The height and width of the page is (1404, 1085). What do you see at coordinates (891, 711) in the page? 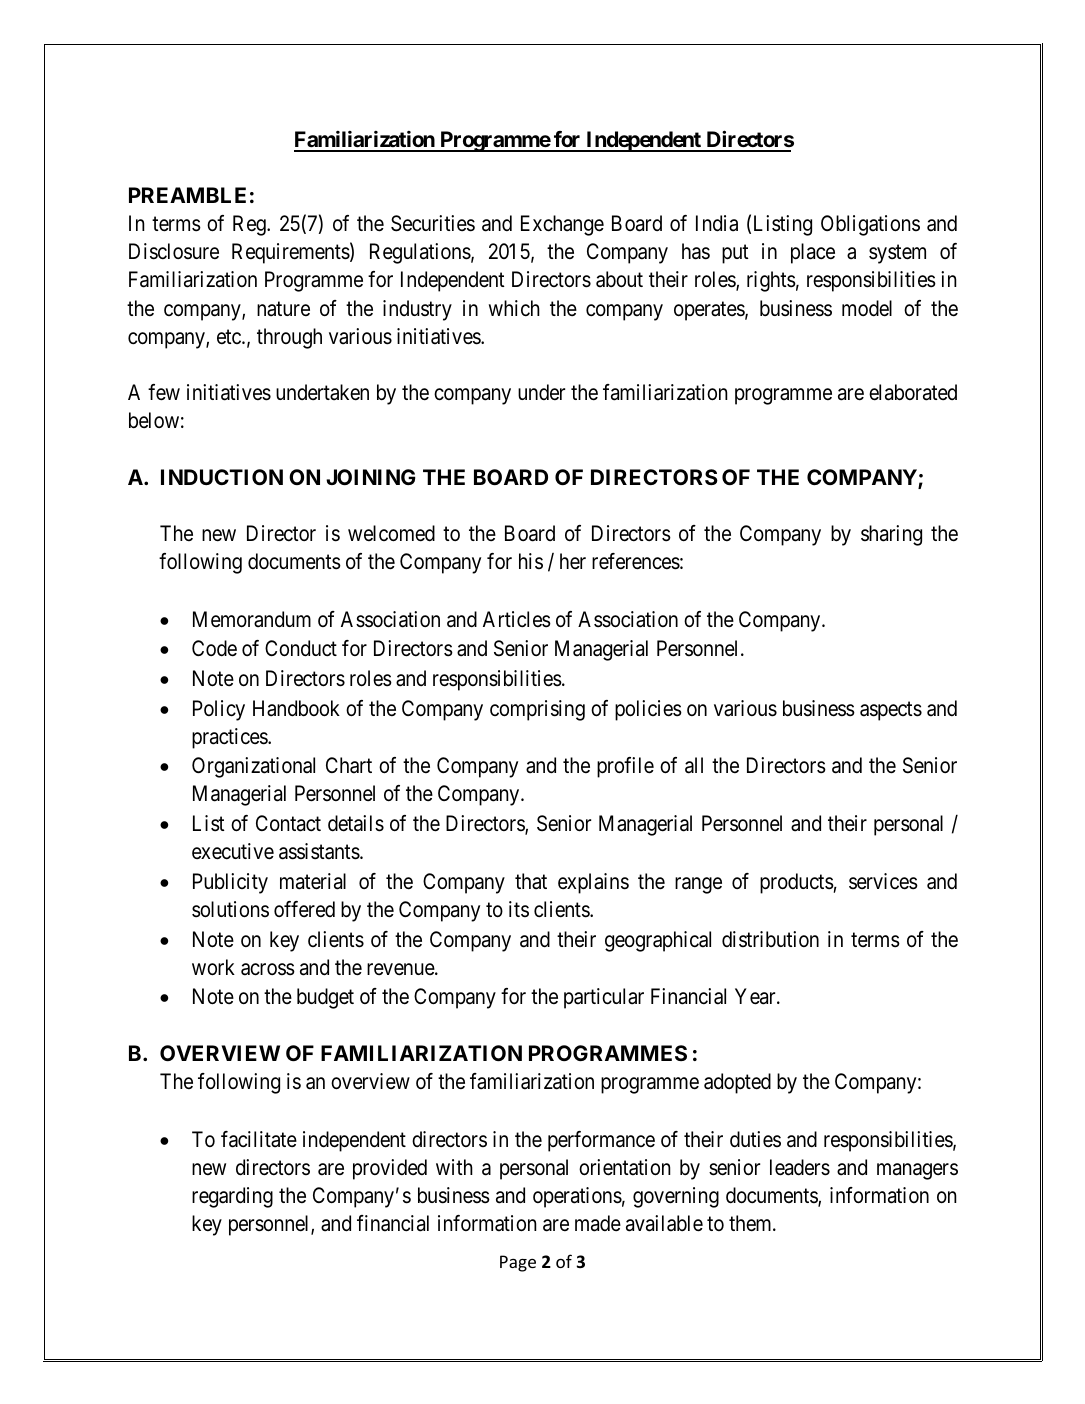
I see `aspects` at bounding box center [891, 711].
